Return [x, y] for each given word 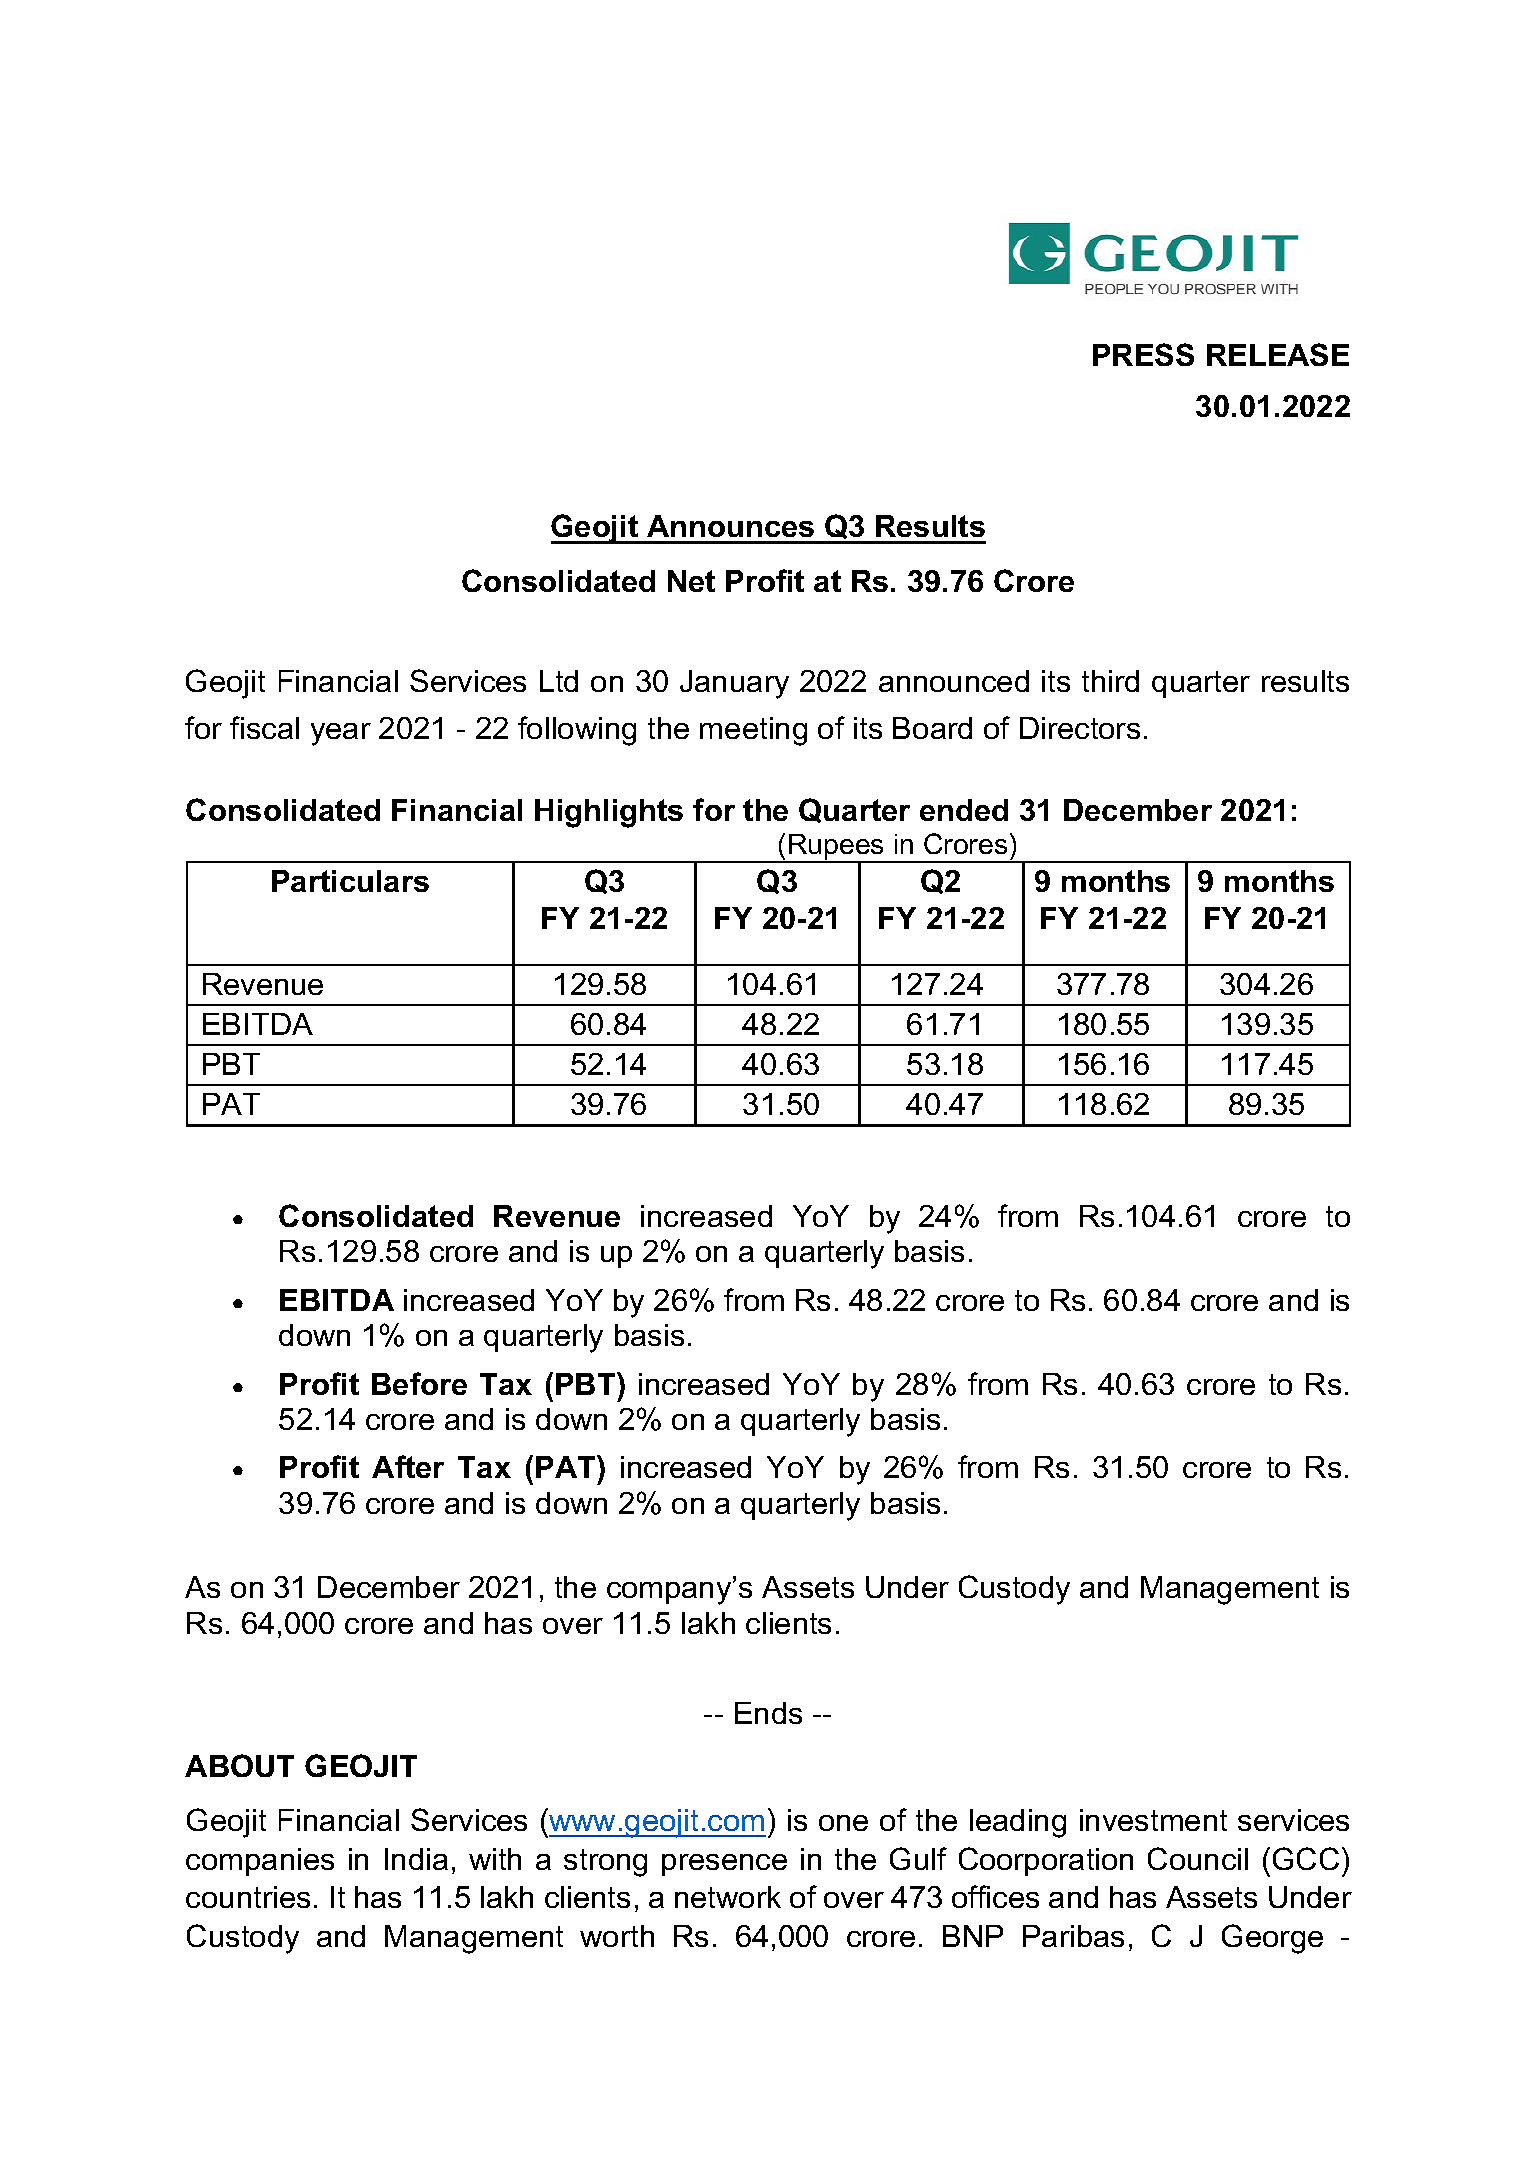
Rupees [836, 848]
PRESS [1143, 354]
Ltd [559, 681]
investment [1153, 1820]
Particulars [350, 881]
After [408, 1466]
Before [419, 1383]
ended [964, 810]
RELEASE [1278, 354]
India [416, 1859]
